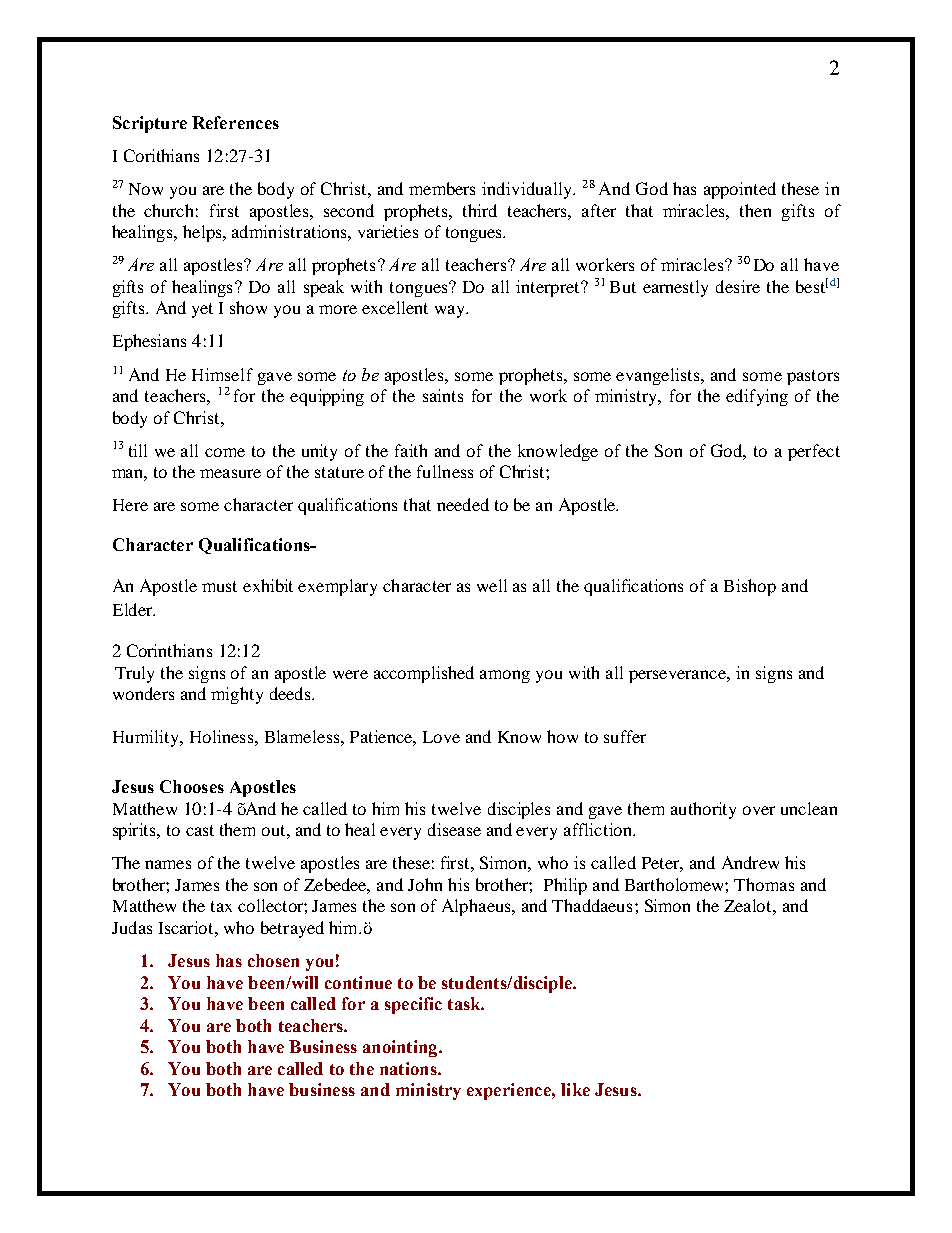 The height and width of the screenshot is (1233, 952). I want to click on edifying, so click(757, 397).
